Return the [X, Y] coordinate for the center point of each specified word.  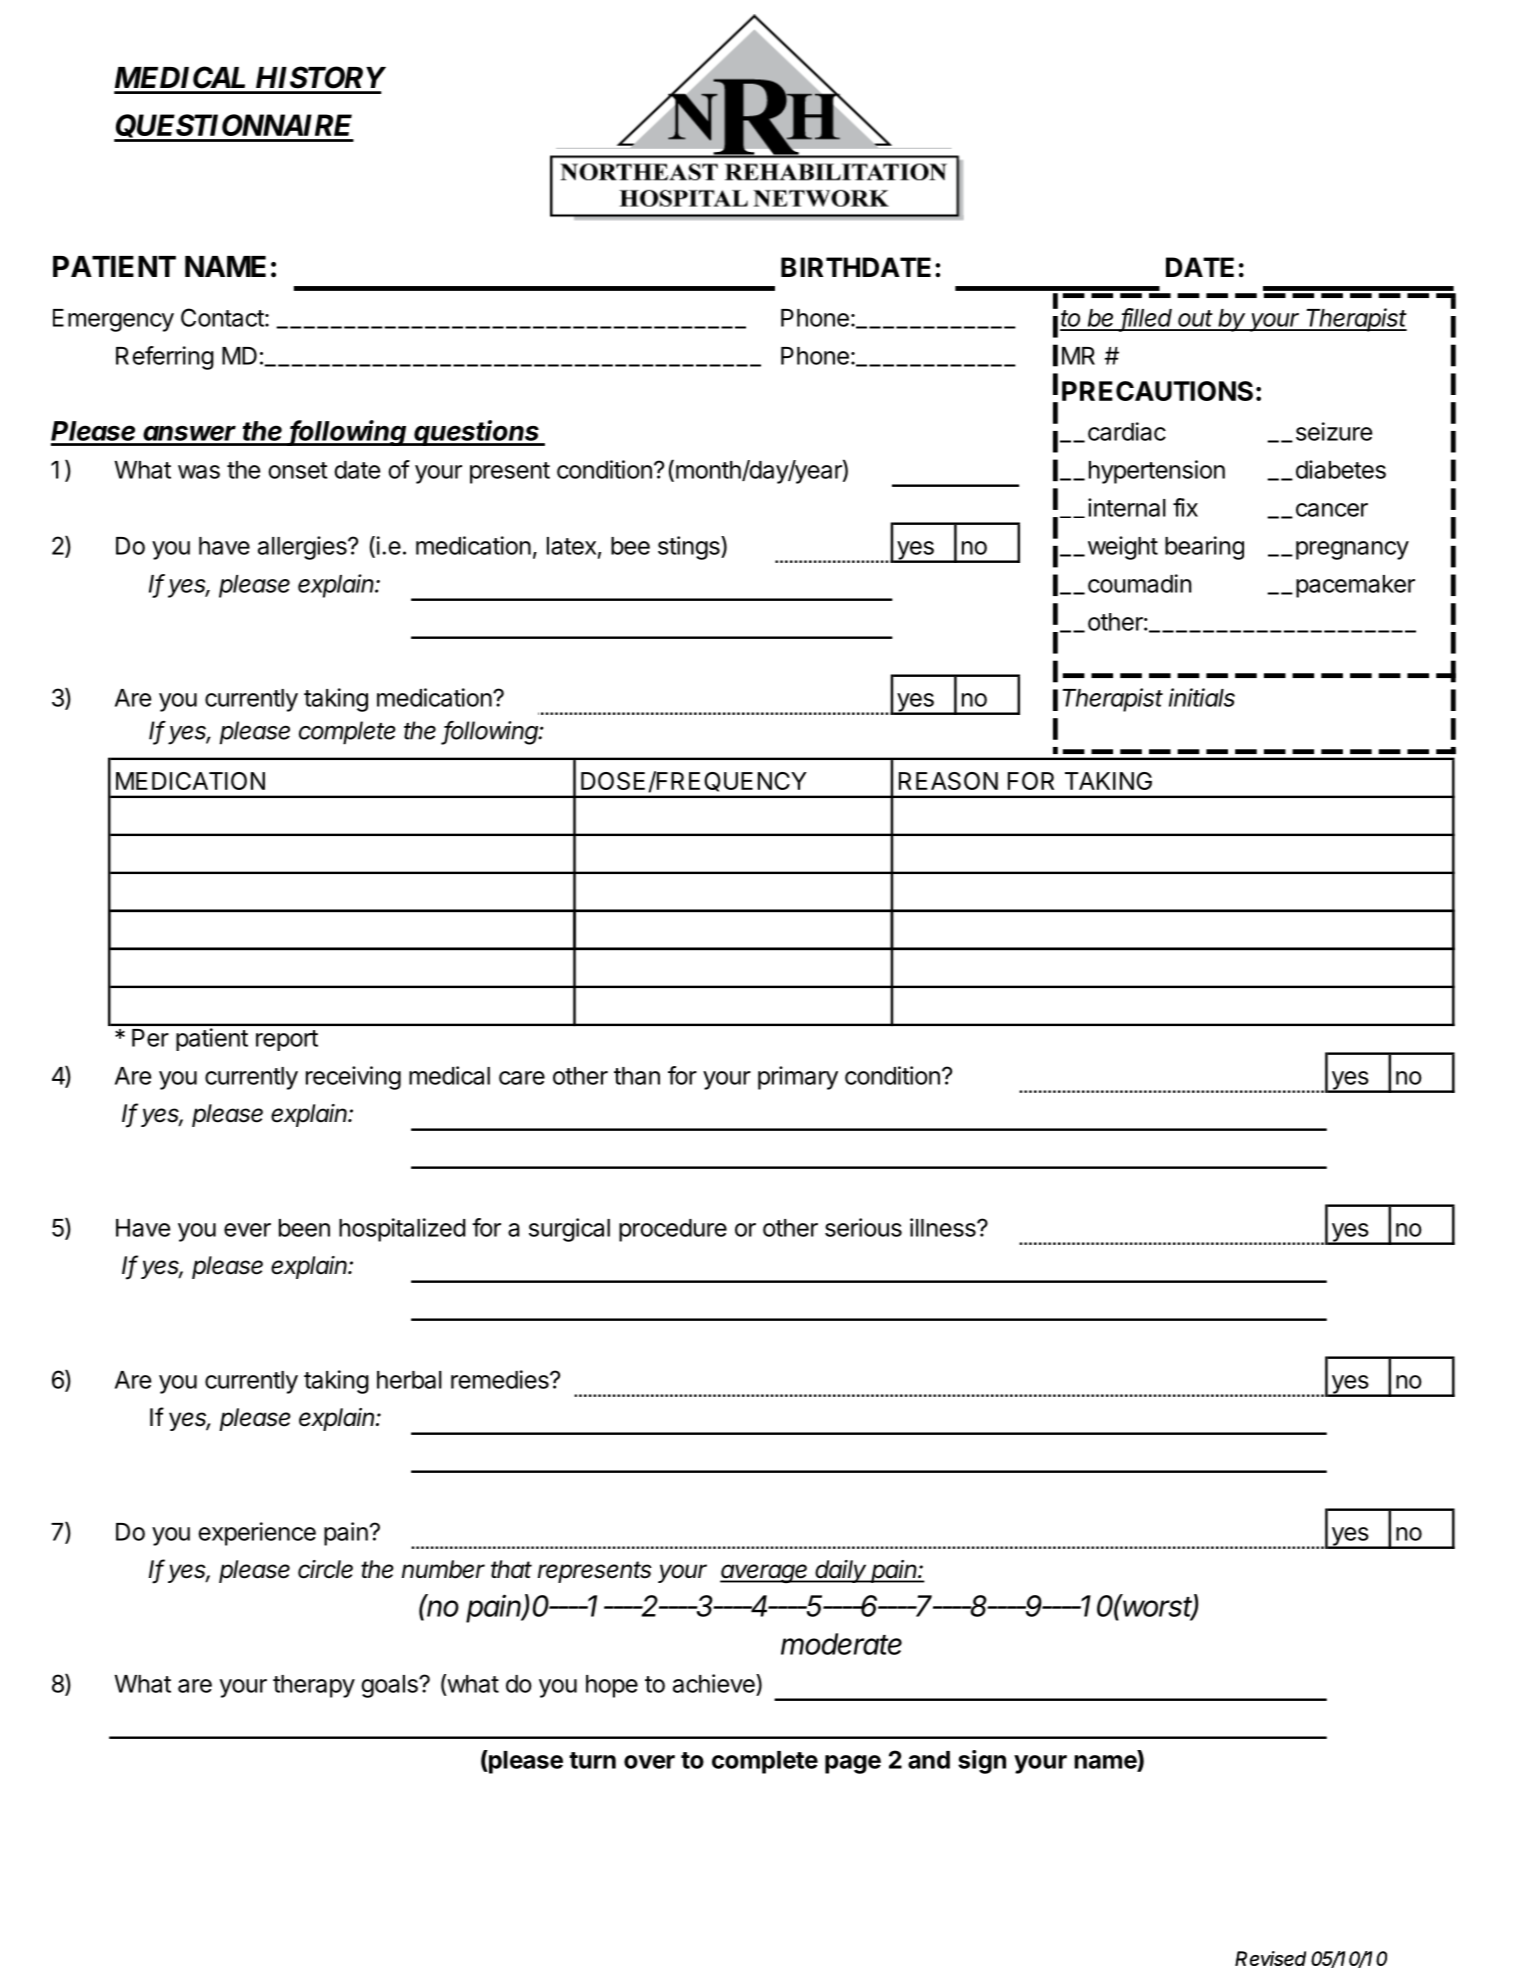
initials [1202, 697]
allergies [303, 548]
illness [944, 1227]
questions [477, 433]
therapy [314, 1686]
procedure [673, 1230]
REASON [948, 781]
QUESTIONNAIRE [234, 128]
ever [247, 1230]
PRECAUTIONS [1157, 391]
